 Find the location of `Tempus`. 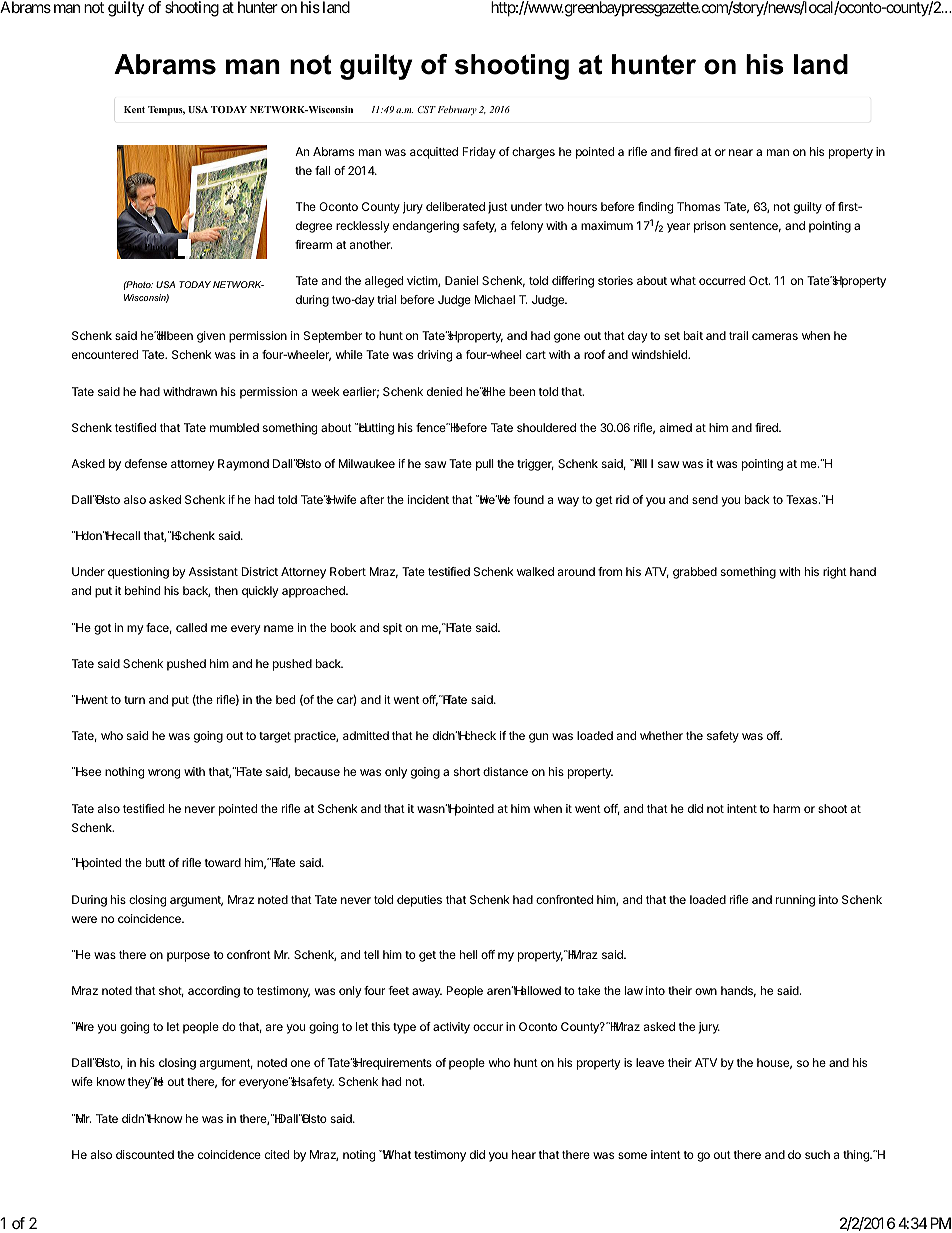

Tempus is located at coordinates (166, 111).
